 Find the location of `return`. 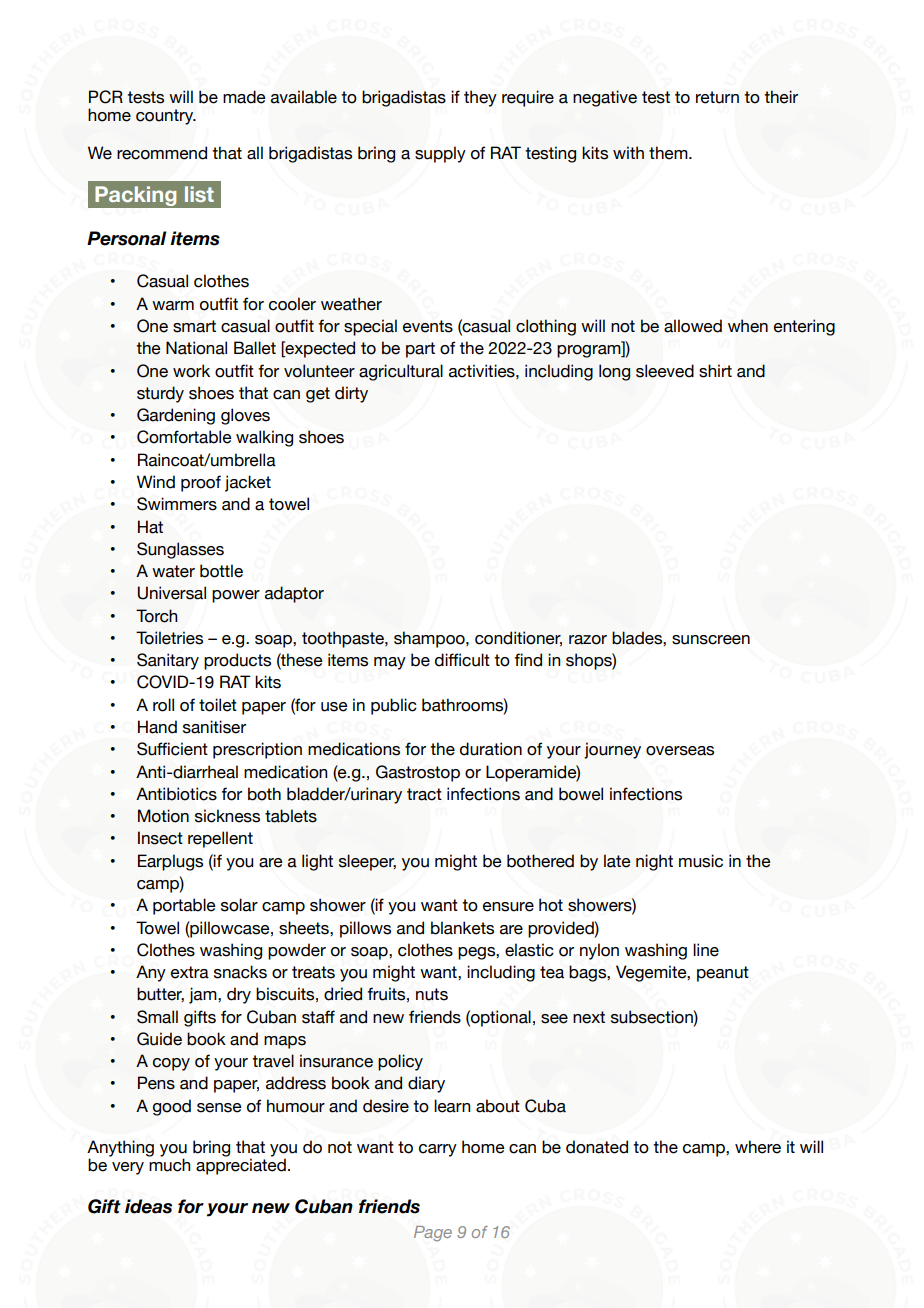

return is located at coordinates (717, 97).
